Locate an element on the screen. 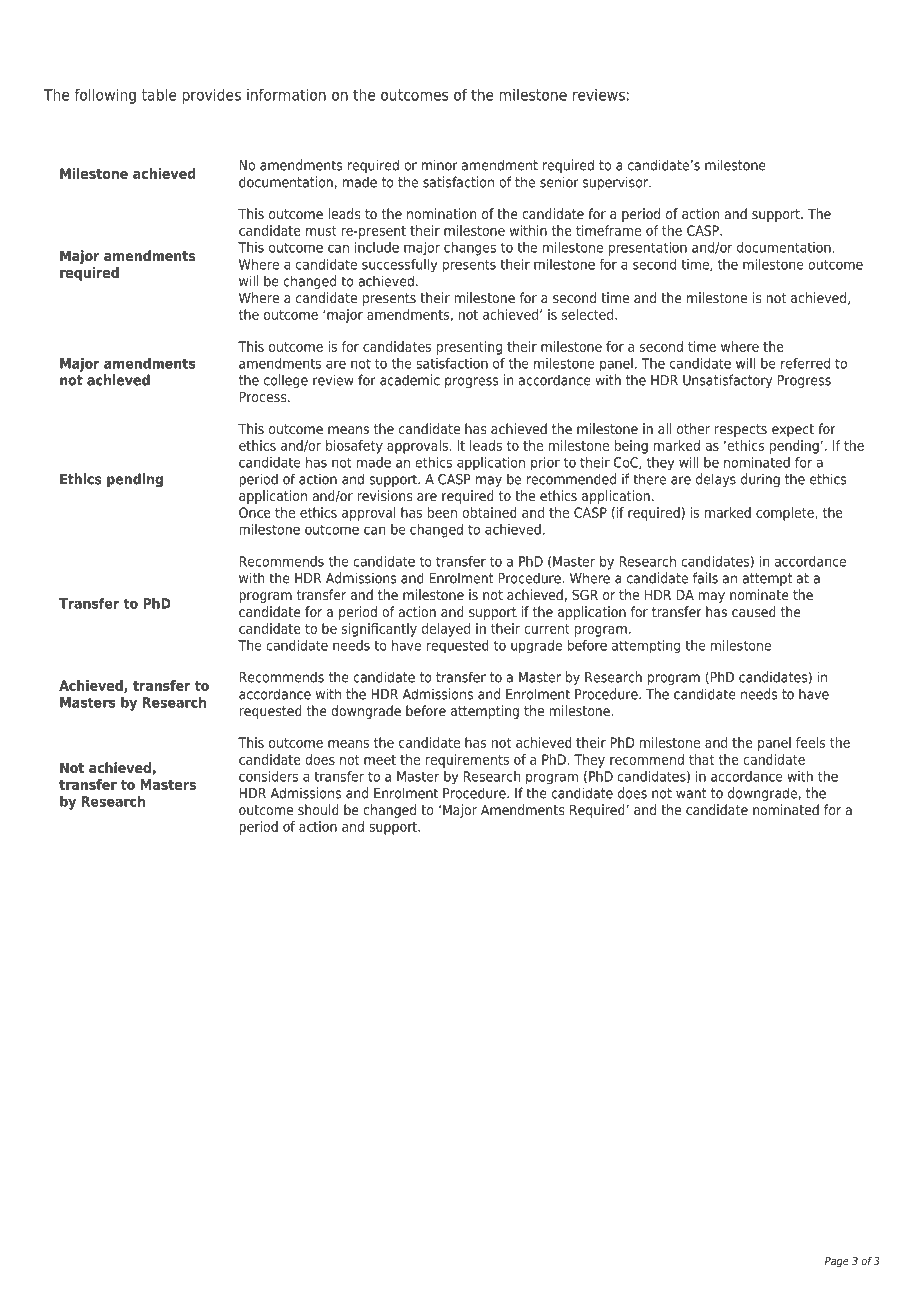  caused is located at coordinates (754, 611).
